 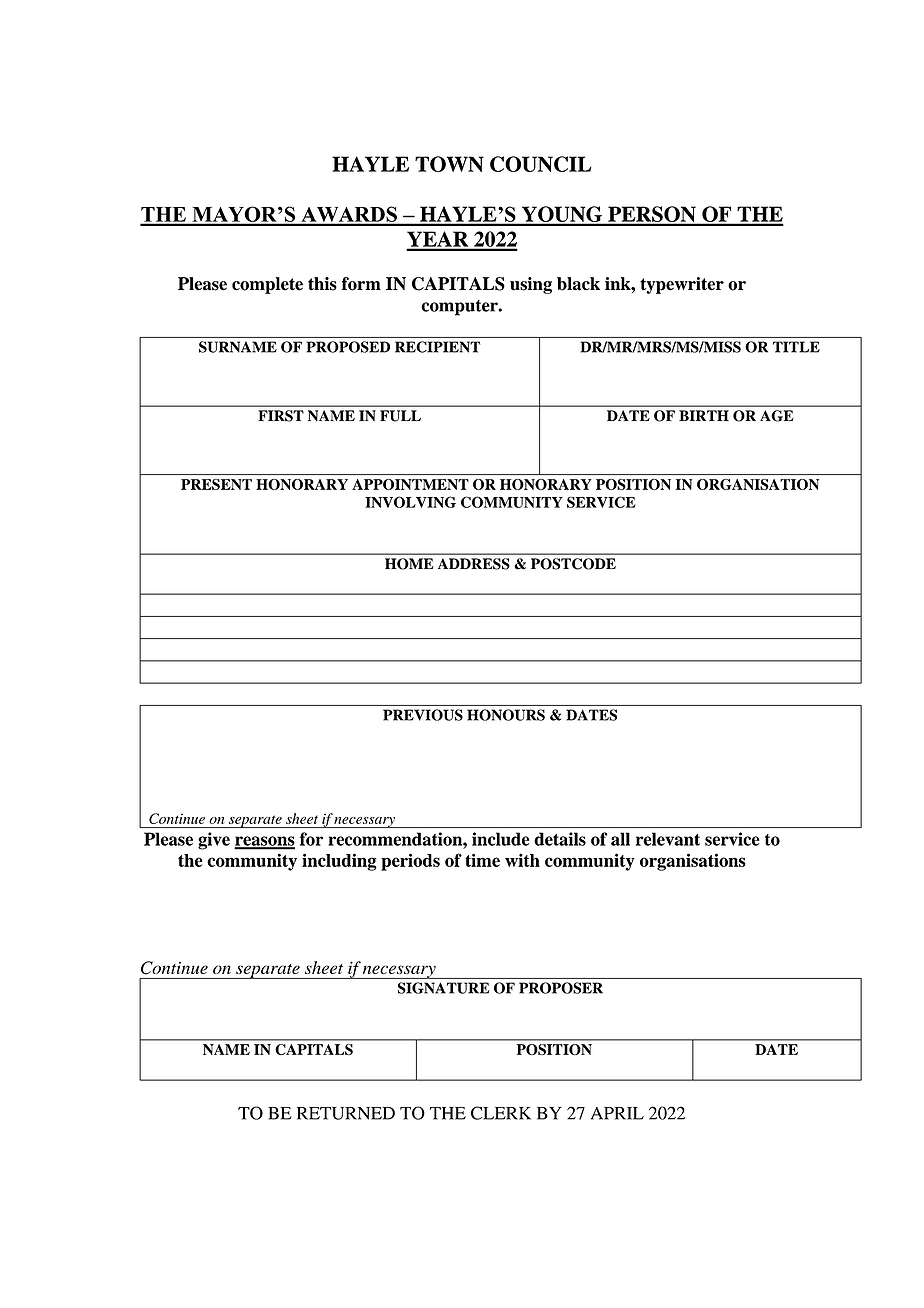 I want to click on with, so click(x=522, y=860).
